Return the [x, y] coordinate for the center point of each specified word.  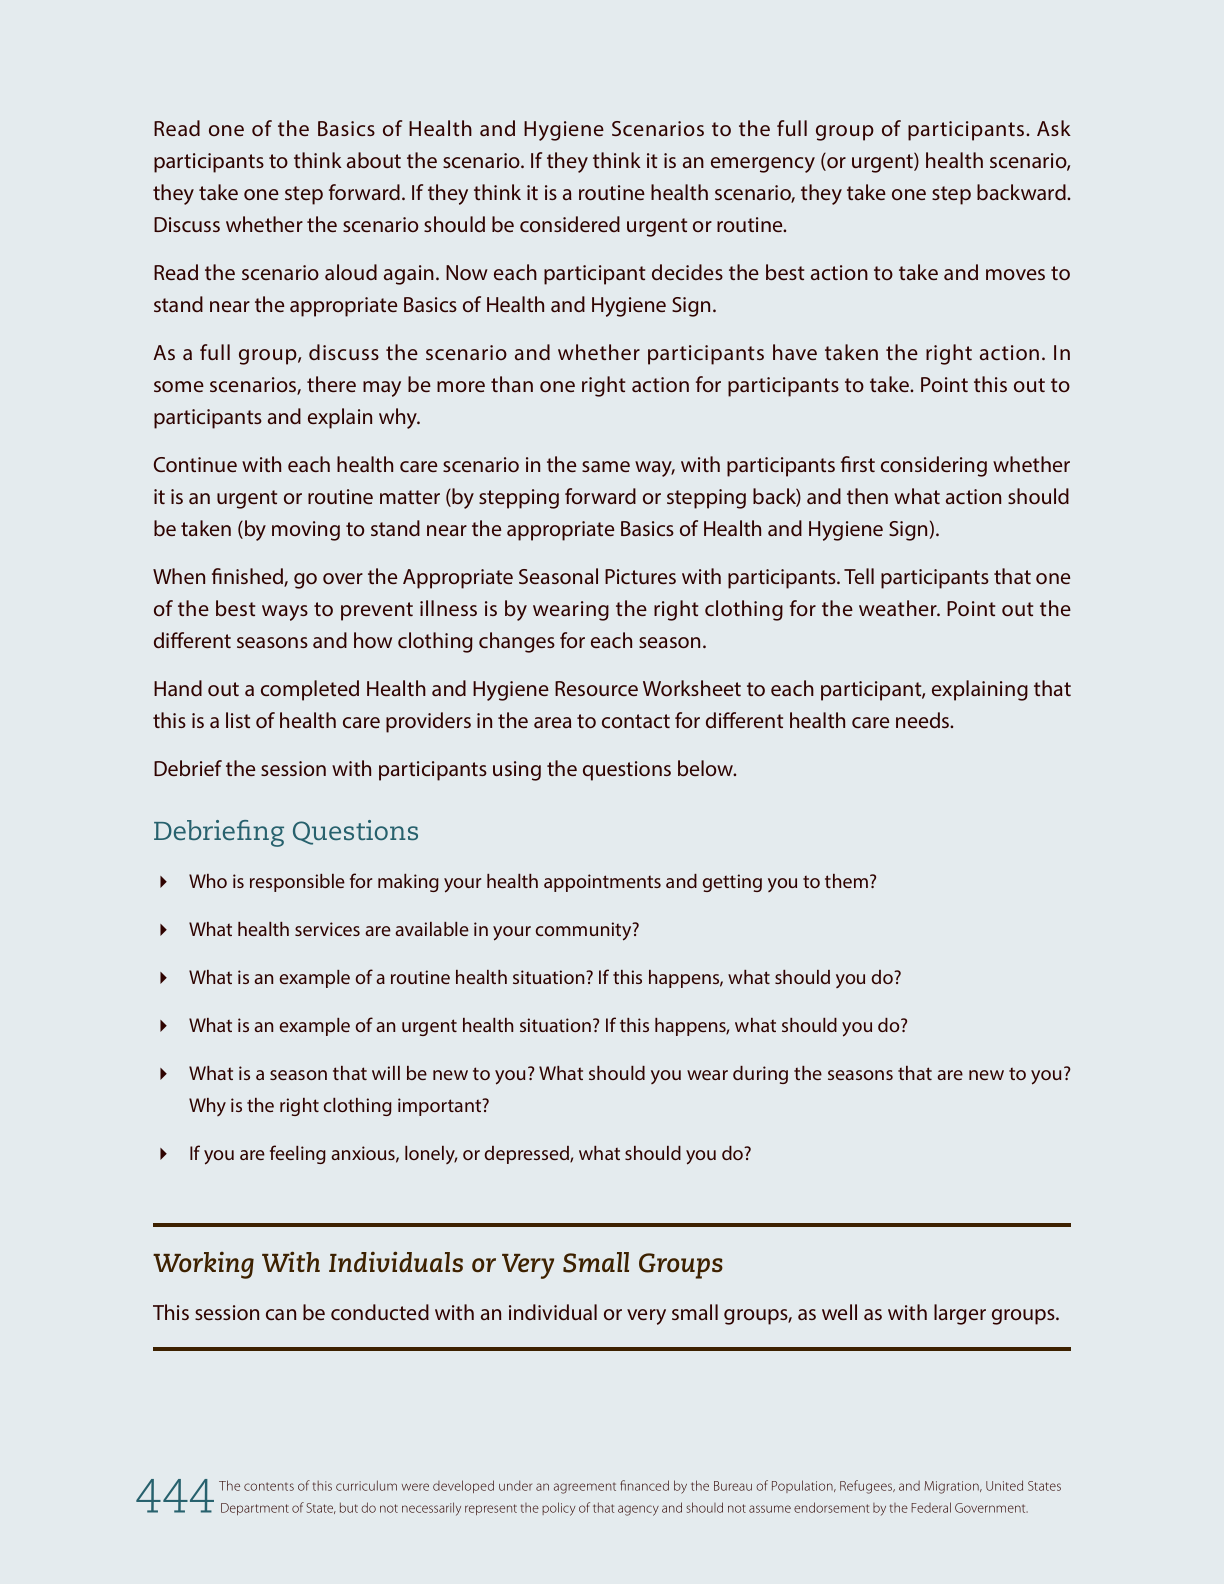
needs [924, 720]
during [760, 1075]
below [707, 768]
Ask [1054, 128]
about [374, 160]
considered [570, 224]
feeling [298, 1154]
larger [960, 1314]
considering [934, 466]
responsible [297, 883]
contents [269, 1486]
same [606, 466]
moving [306, 531]
